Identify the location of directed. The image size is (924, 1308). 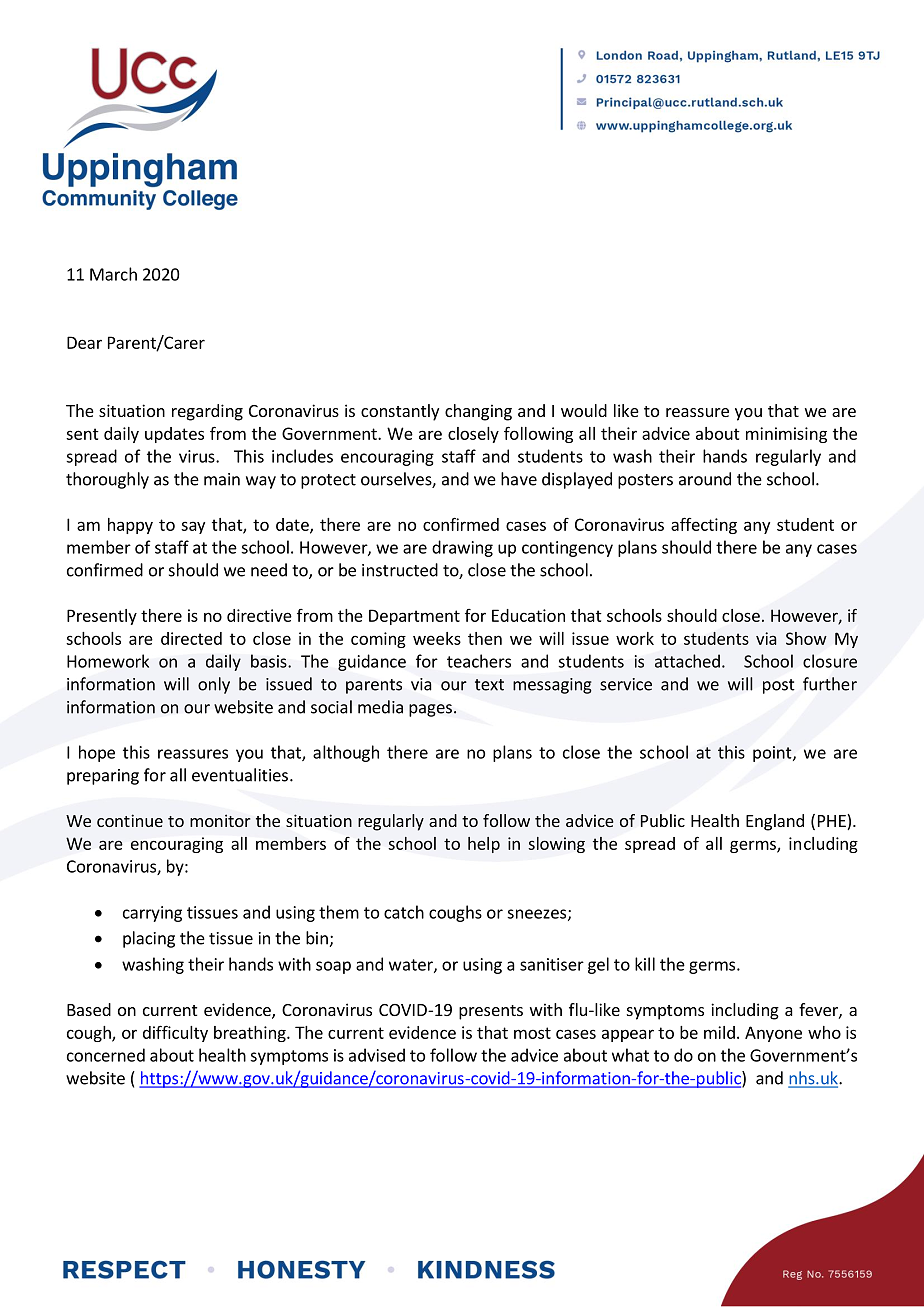
(191, 638).
